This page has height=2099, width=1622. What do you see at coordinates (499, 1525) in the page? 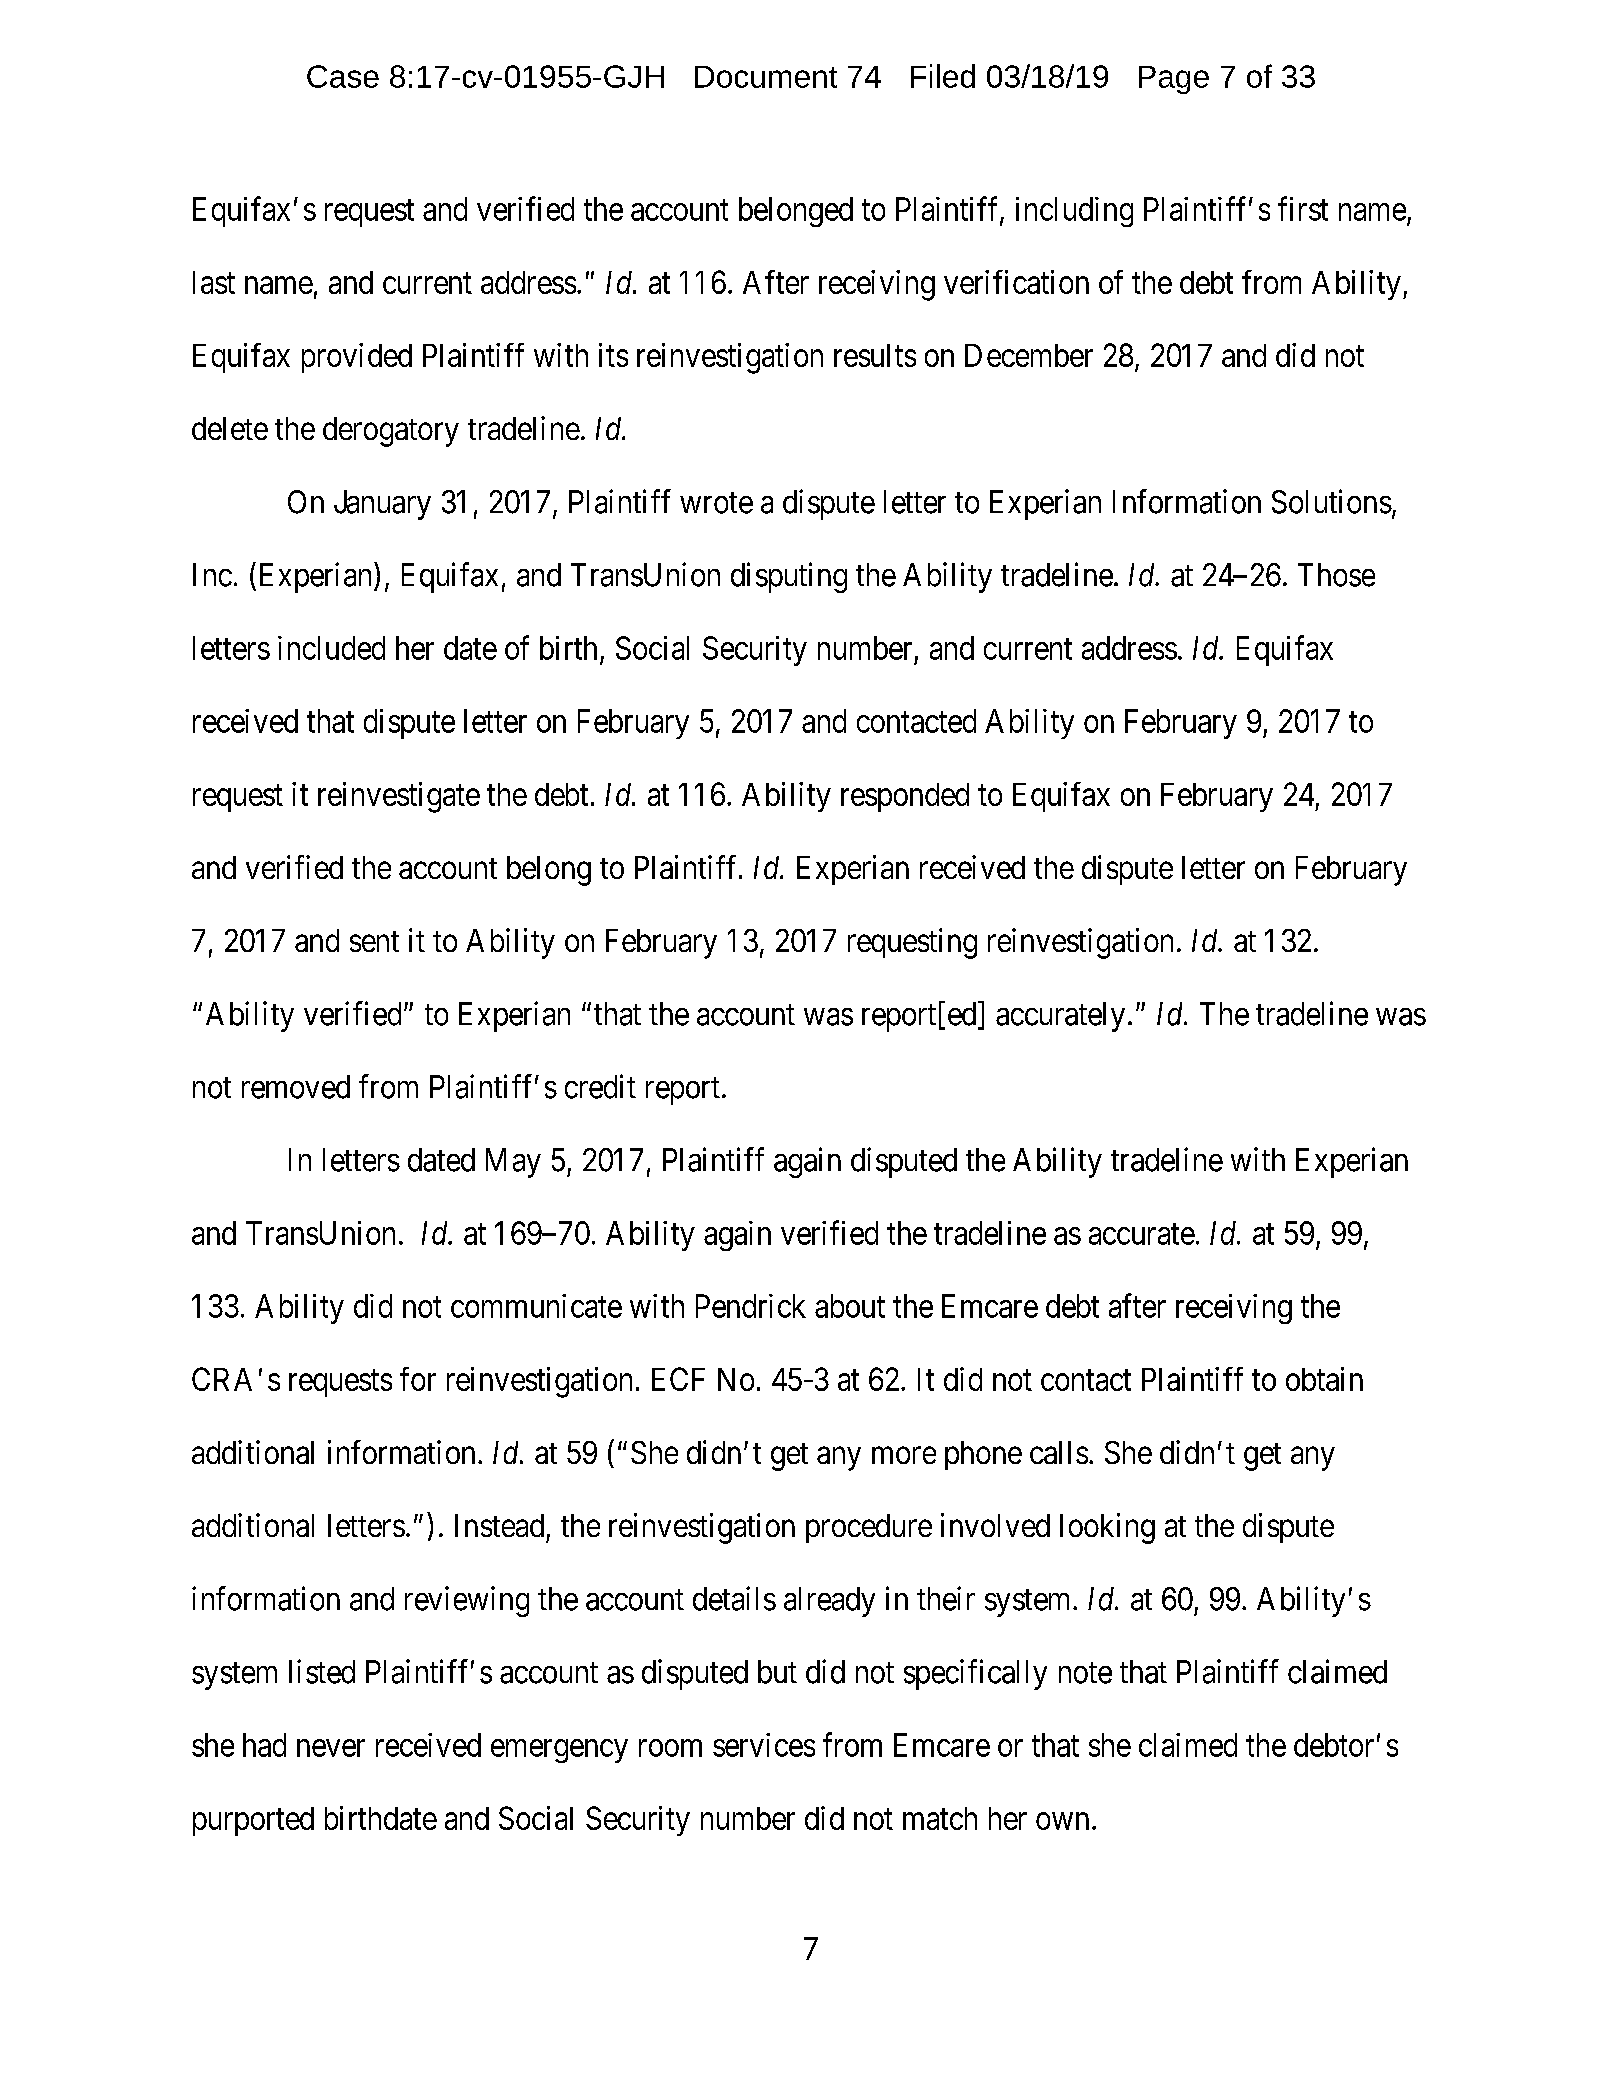
I see `Instead` at bounding box center [499, 1525].
